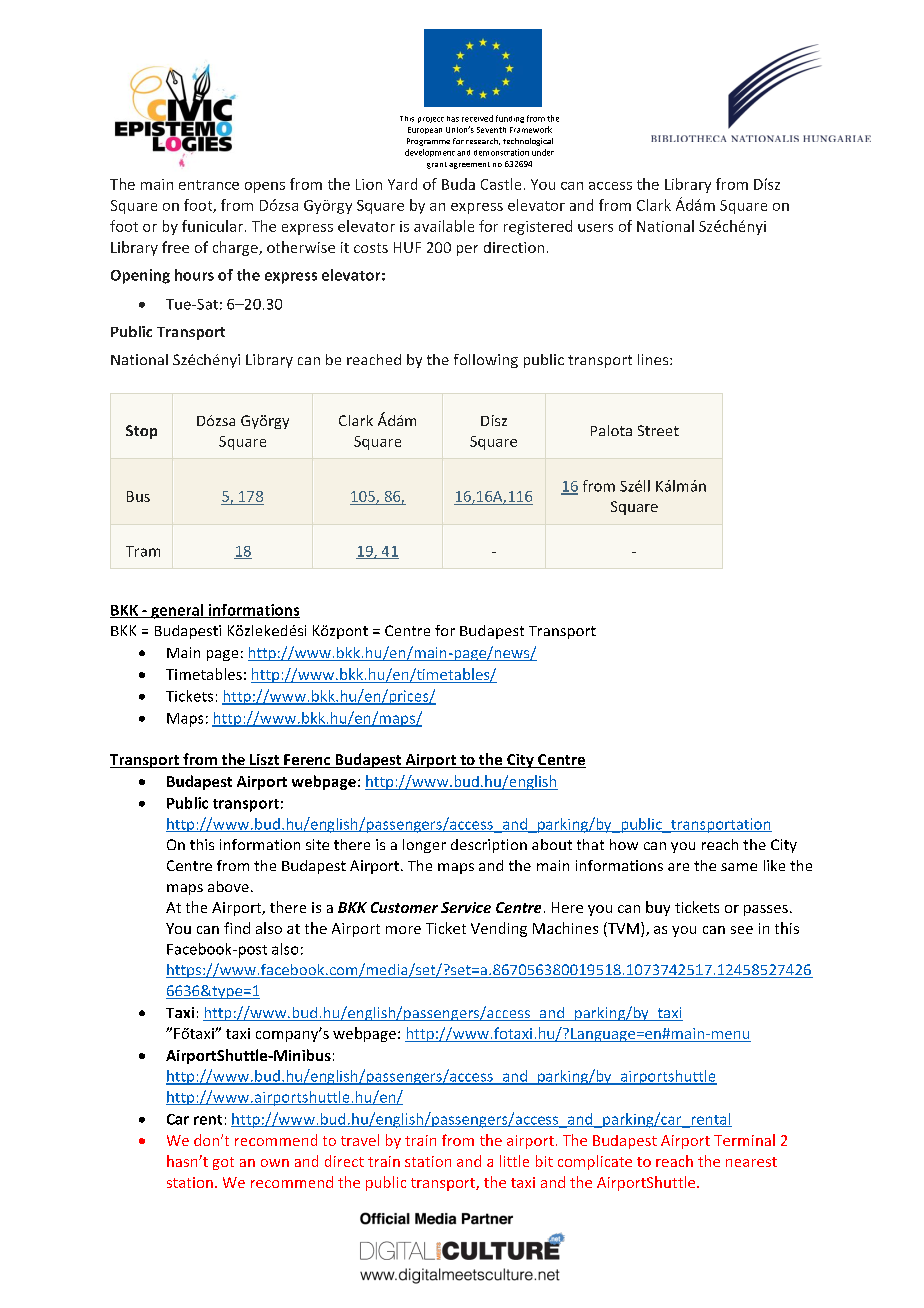  What do you see at coordinates (307, 761) in the screenshot?
I see `Ferenc` at bounding box center [307, 761].
